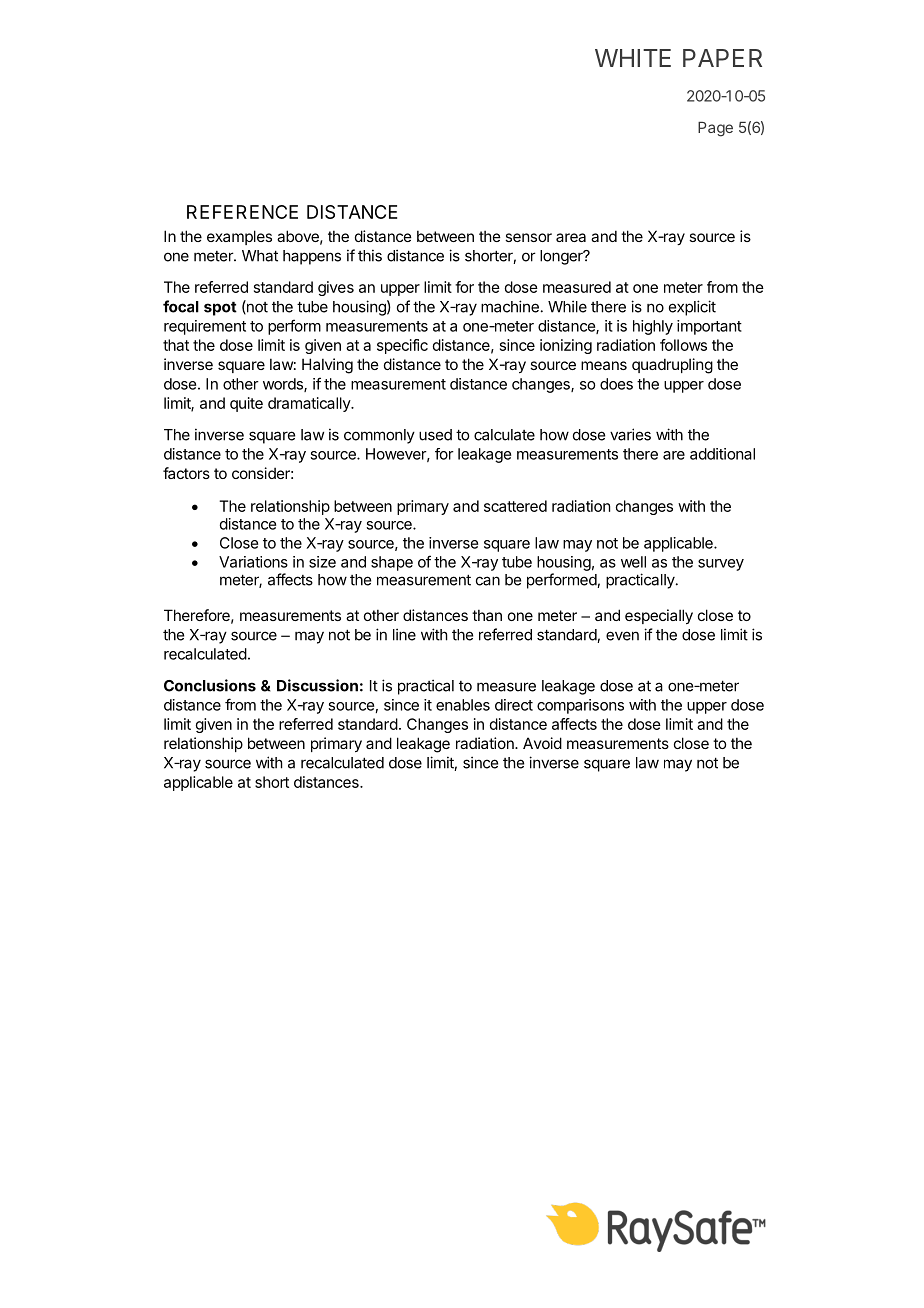 The image size is (924, 1308). Describe the element at coordinates (616, 384) in the screenshot. I see `does` at that location.
